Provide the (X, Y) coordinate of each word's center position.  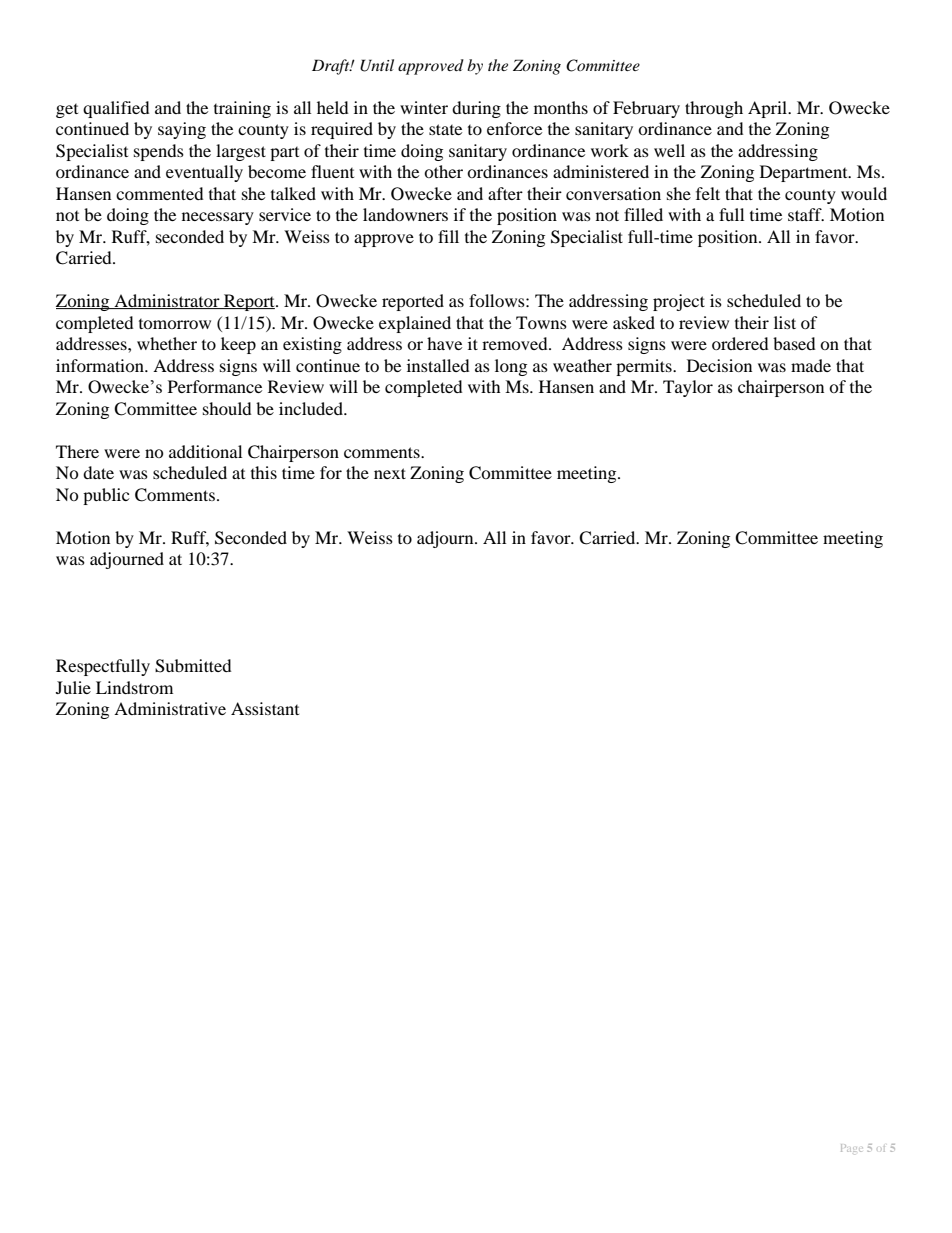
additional (205, 451)
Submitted (193, 666)
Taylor (688, 388)
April (769, 109)
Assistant (265, 708)
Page (852, 1148)
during (476, 109)
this (264, 472)
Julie (73, 687)
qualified (116, 109)
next (390, 473)
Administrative (170, 708)
